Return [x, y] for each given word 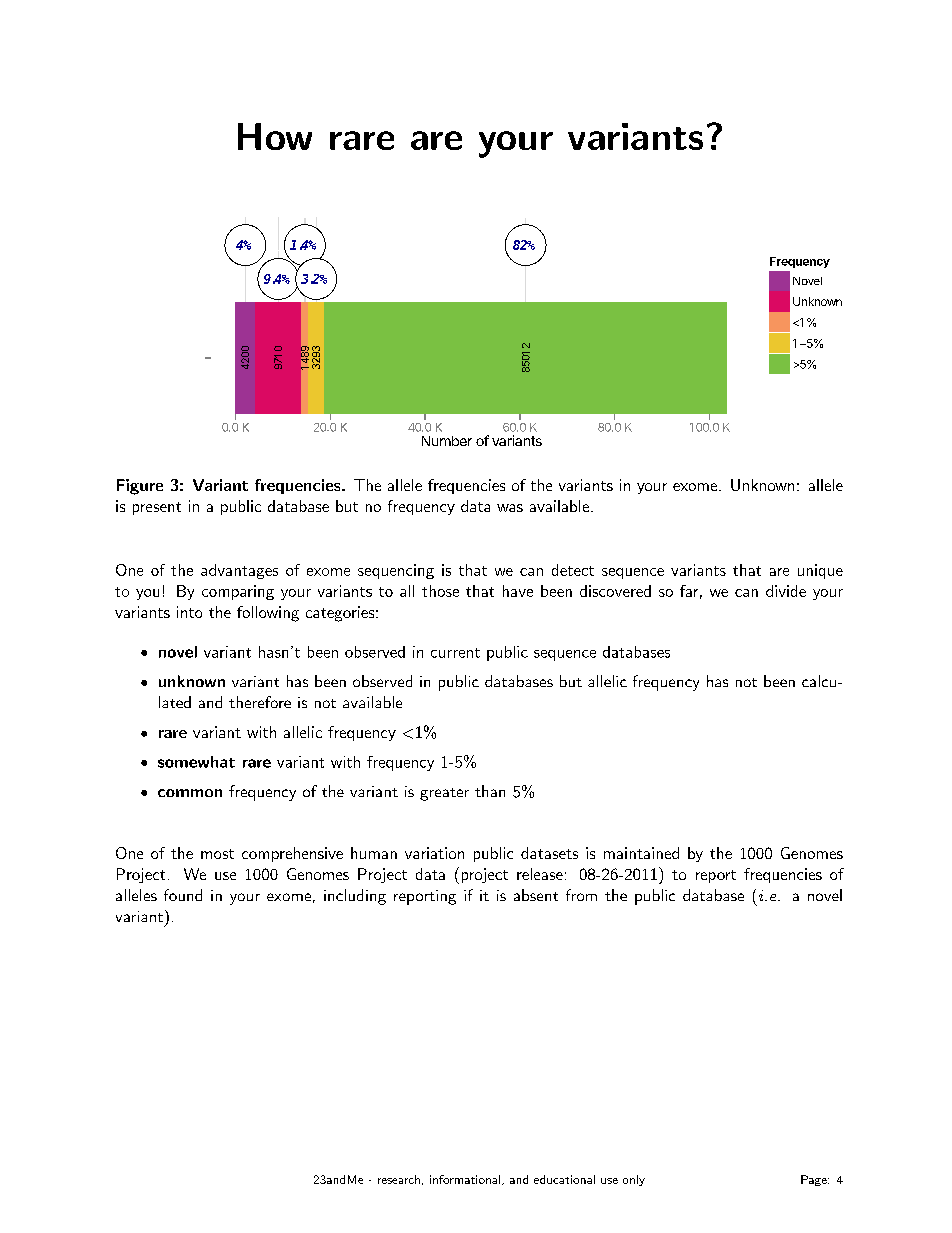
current [455, 653]
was [510, 508]
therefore [260, 702]
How [275, 136]
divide [786, 591]
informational [466, 1180]
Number [447, 441]
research [399, 1179]
